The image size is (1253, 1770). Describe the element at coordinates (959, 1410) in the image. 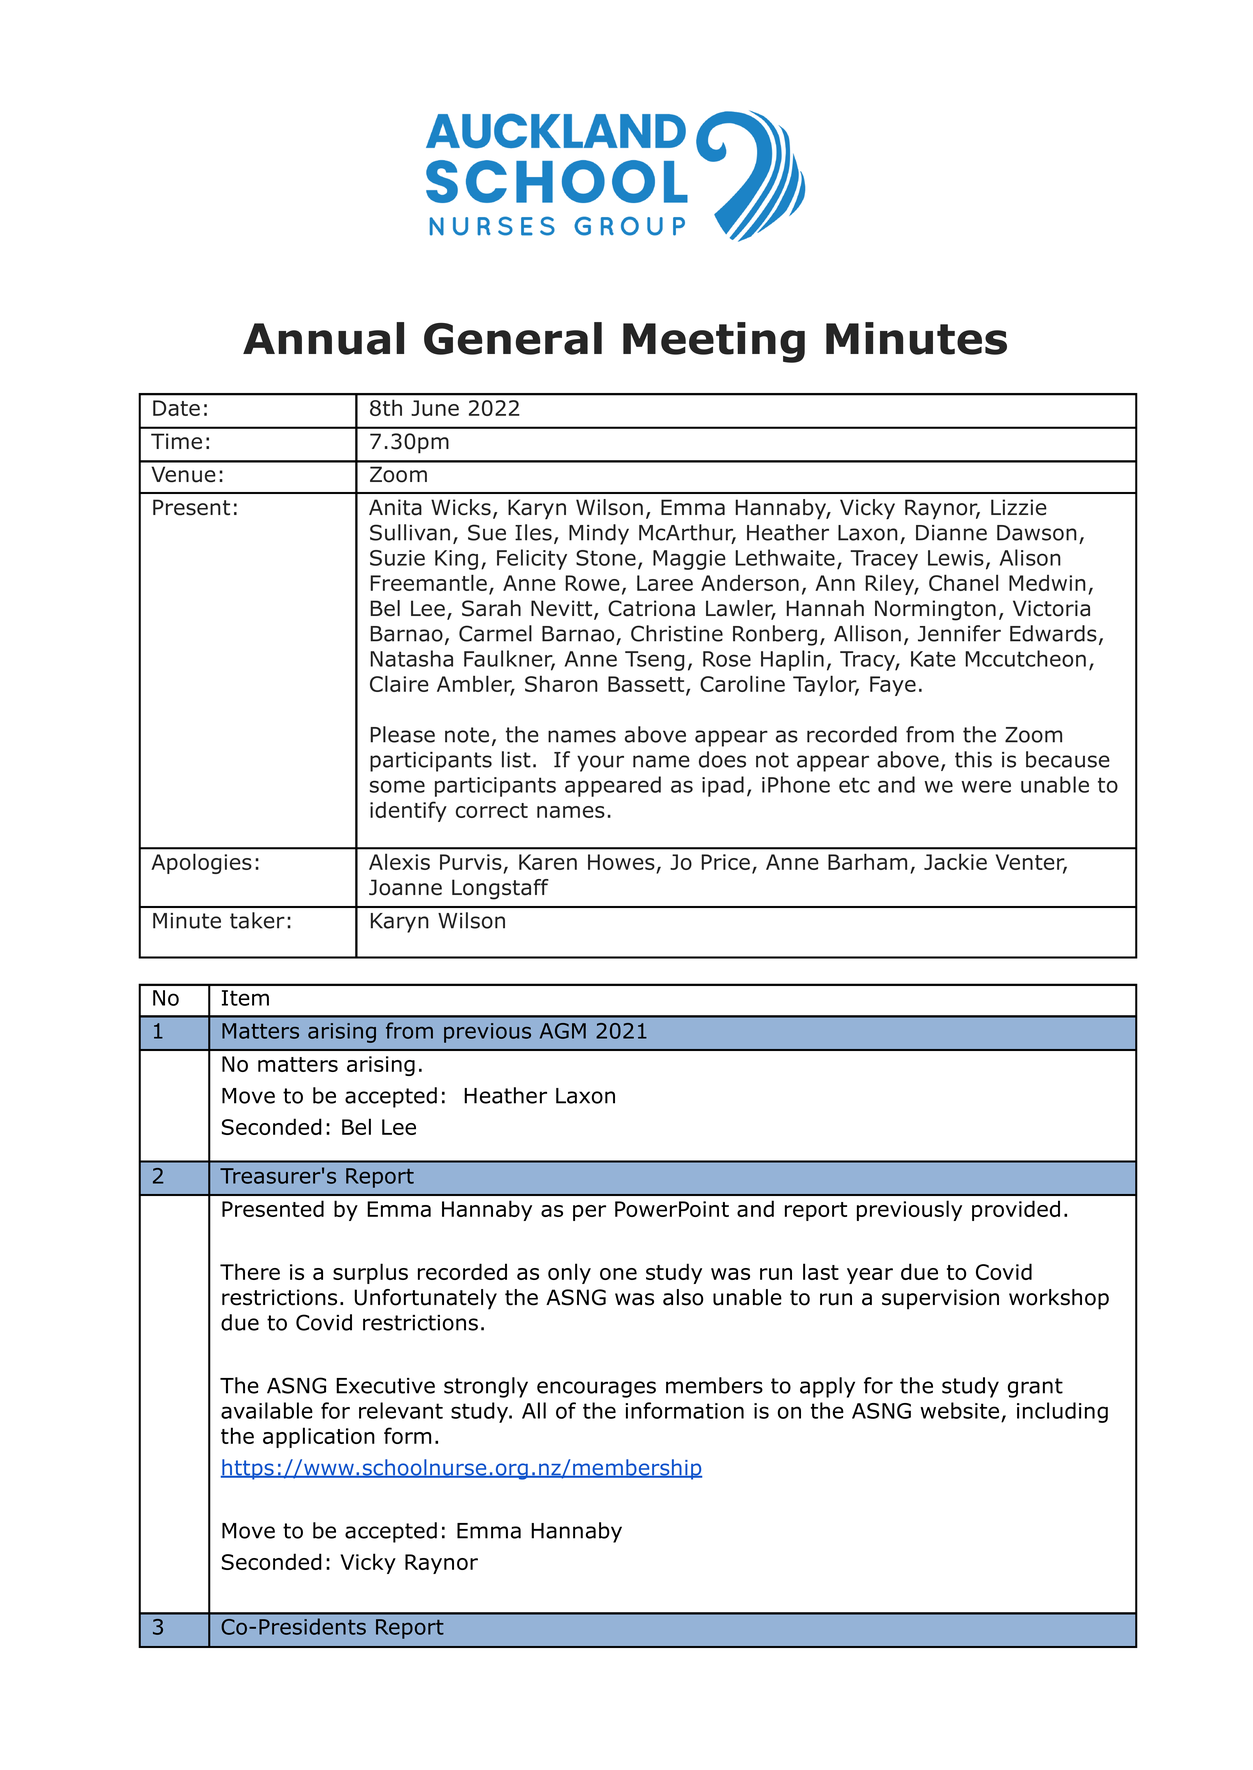

I see `website` at that location.
